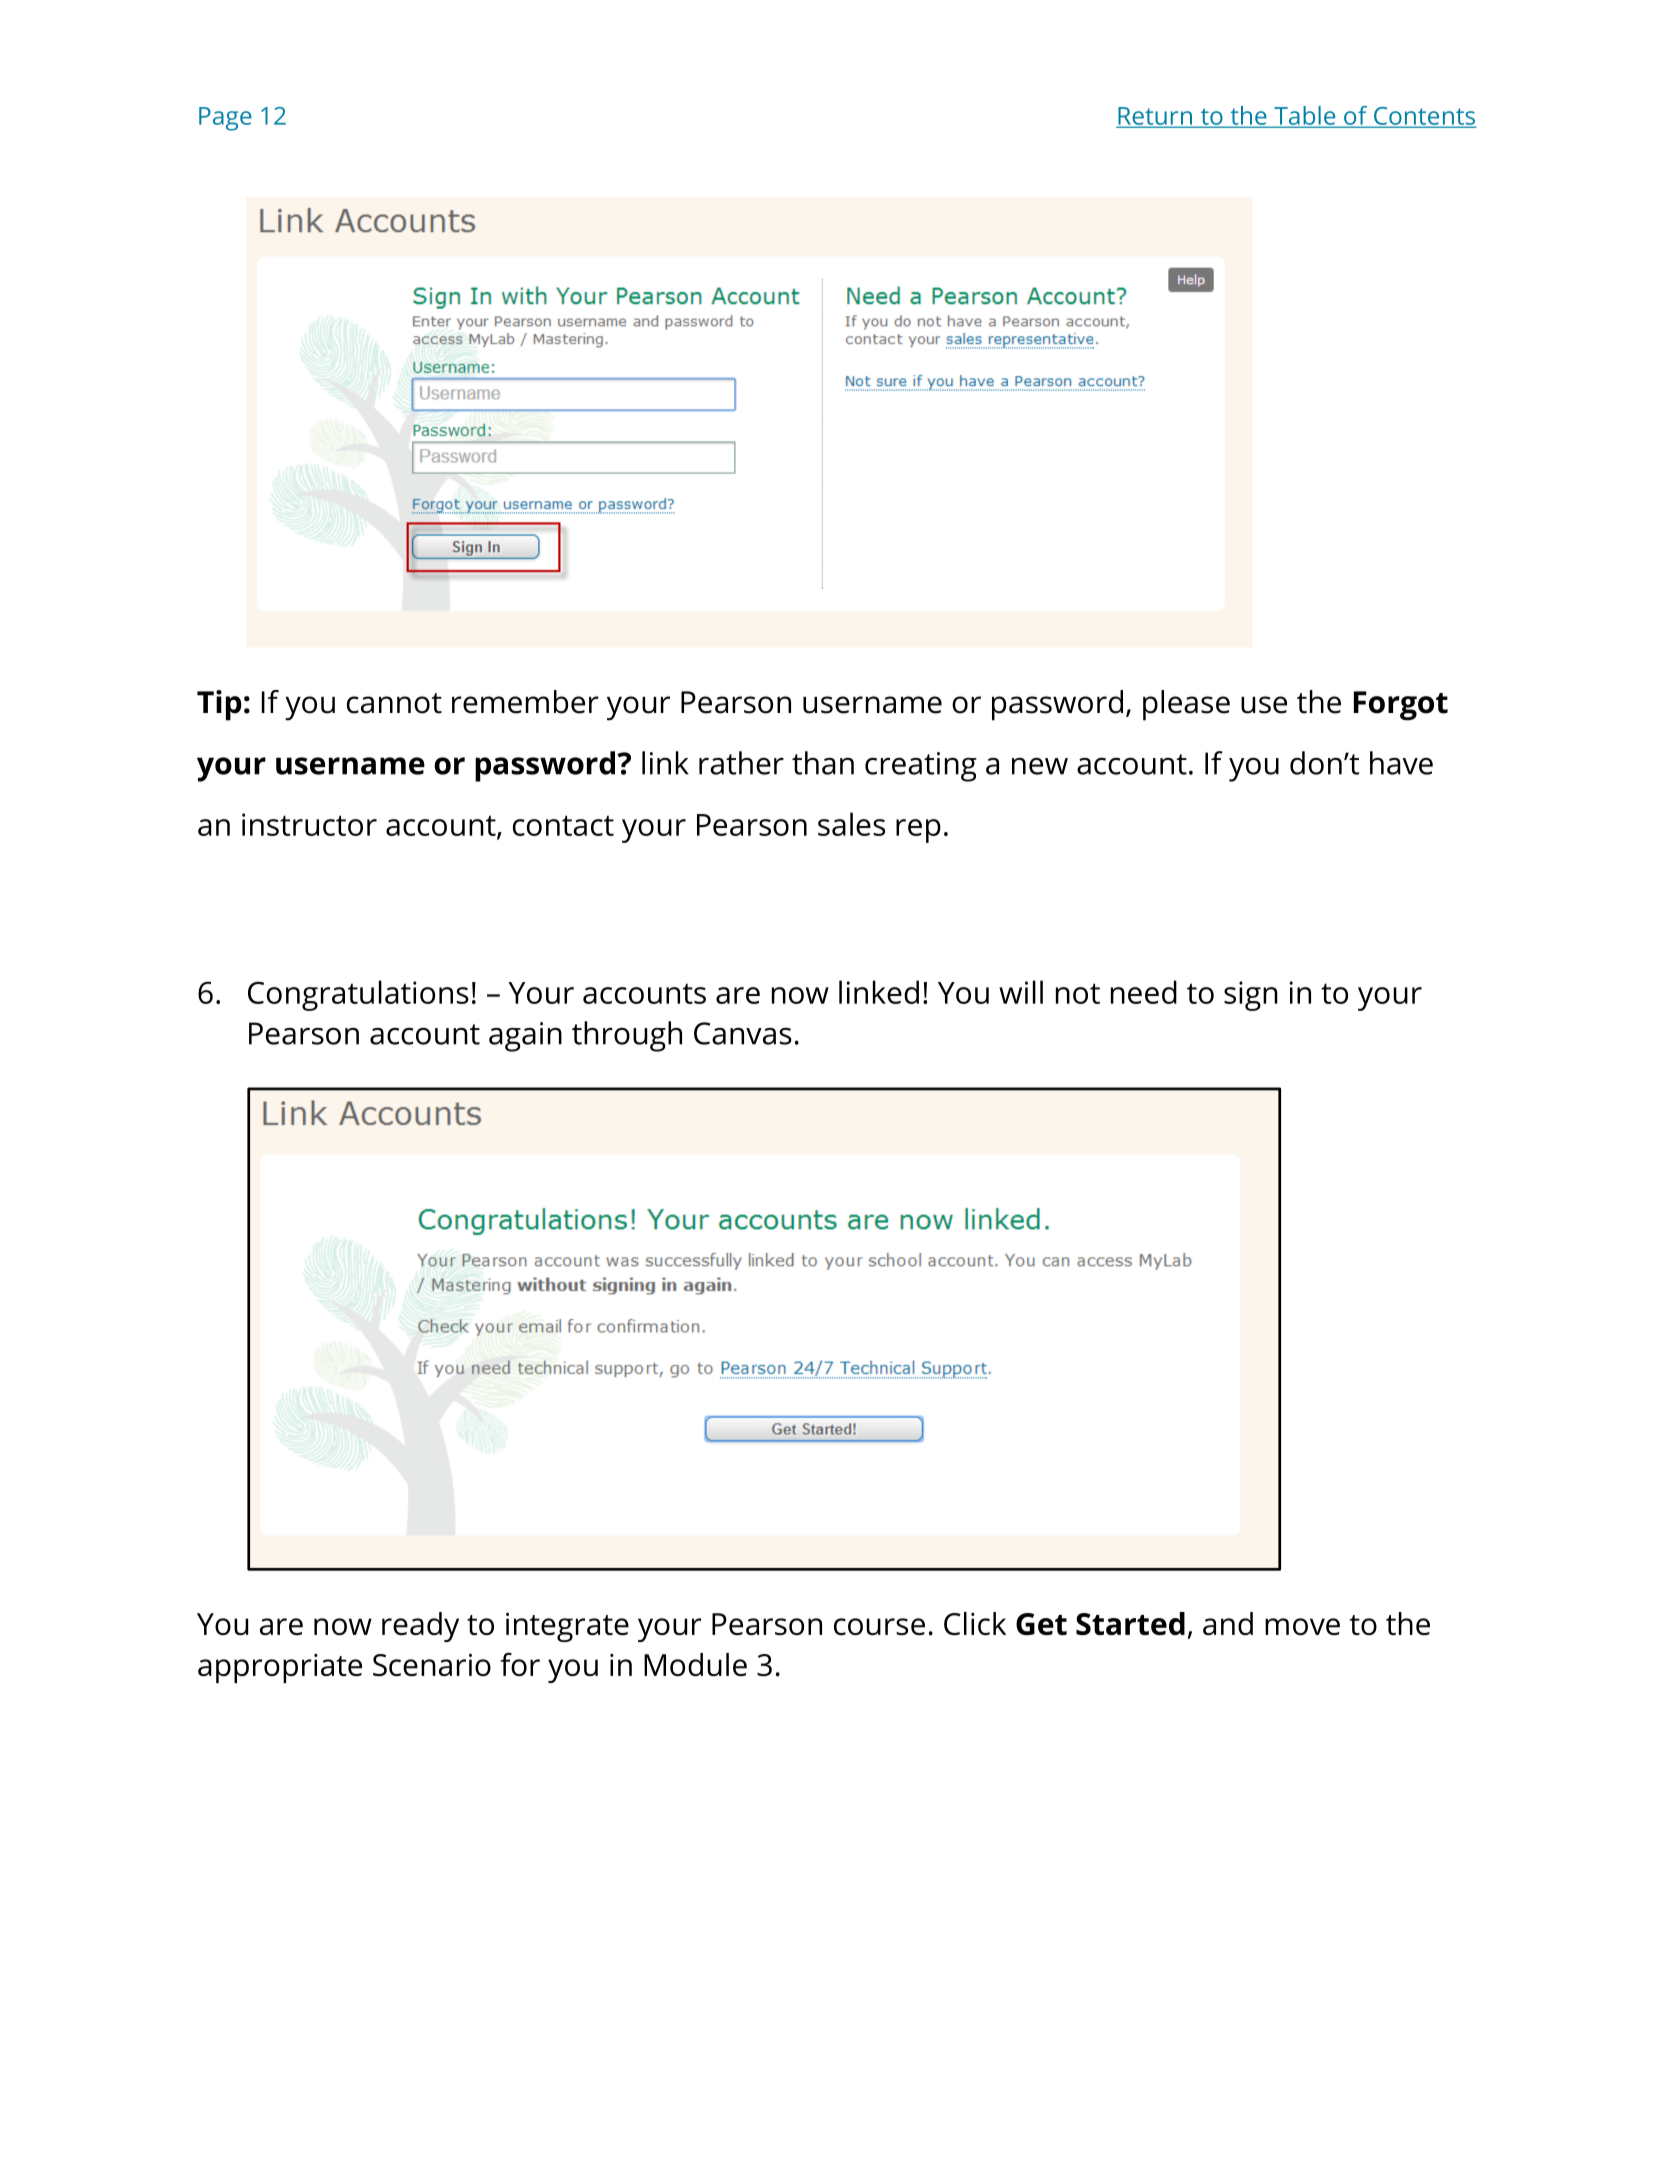  What do you see at coordinates (225, 119) in the image?
I see `Page` at bounding box center [225, 119].
